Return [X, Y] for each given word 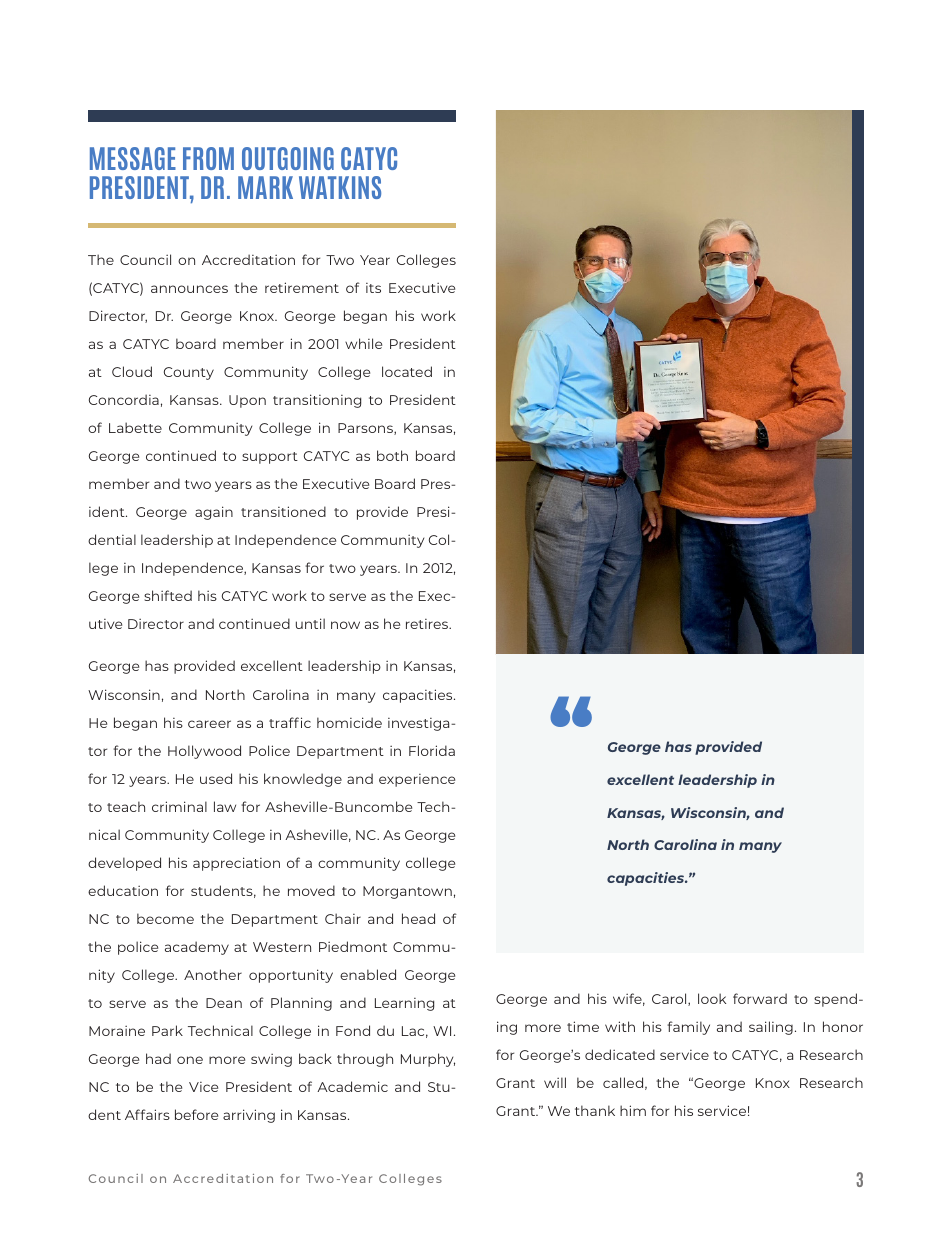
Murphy [428, 1060]
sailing [771, 1028]
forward [760, 998]
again [214, 513]
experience [417, 780]
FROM [208, 158]
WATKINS [340, 187]
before [196, 1114]
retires [428, 624]
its [373, 288]
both [392, 455]
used [216, 778]
